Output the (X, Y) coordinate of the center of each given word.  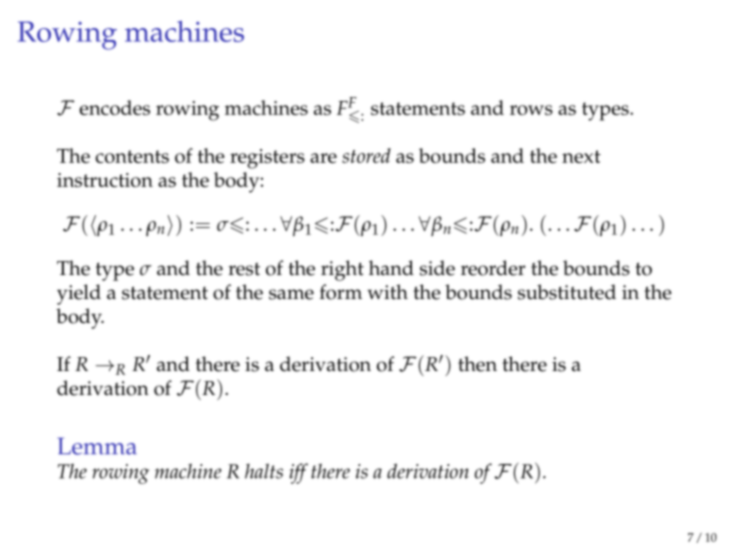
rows (531, 110)
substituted (567, 292)
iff (298, 473)
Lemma (97, 446)
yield (79, 294)
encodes (114, 107)
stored (366, 155)
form (341, 292)
